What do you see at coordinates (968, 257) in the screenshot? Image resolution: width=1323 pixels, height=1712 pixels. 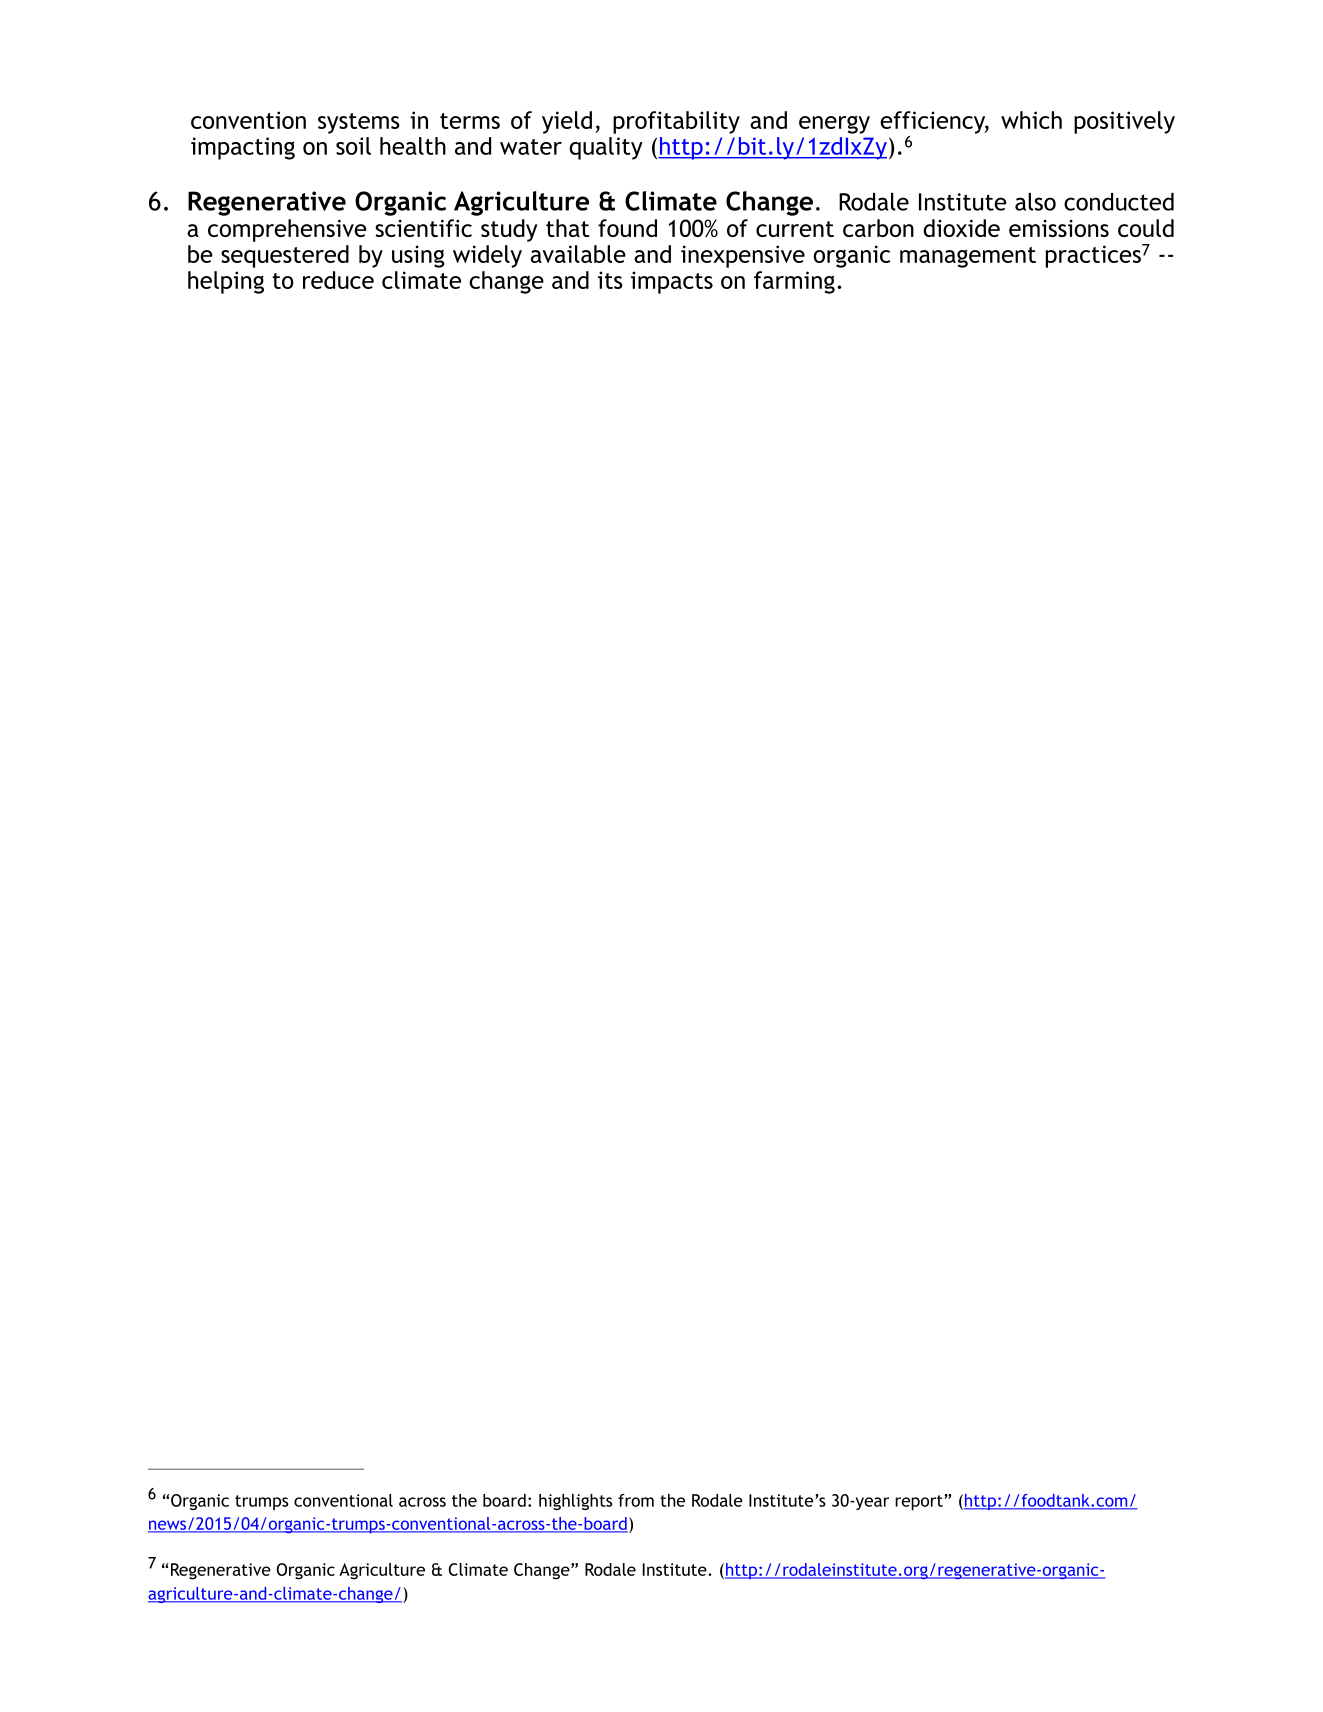 I see `management` at bounding box center [968, 257].
